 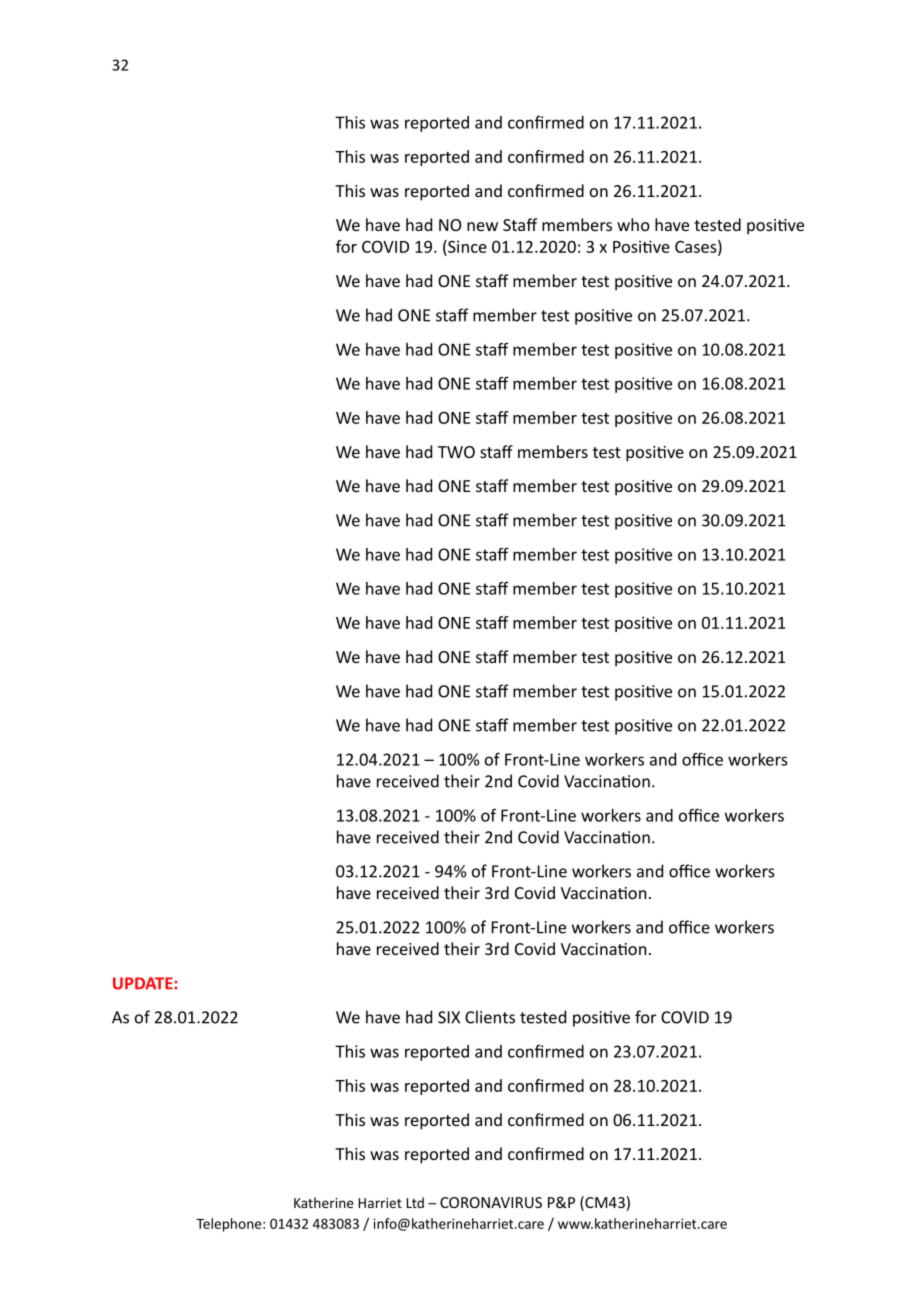 I want to click on UPDATE, so click(x=143, y=983).
